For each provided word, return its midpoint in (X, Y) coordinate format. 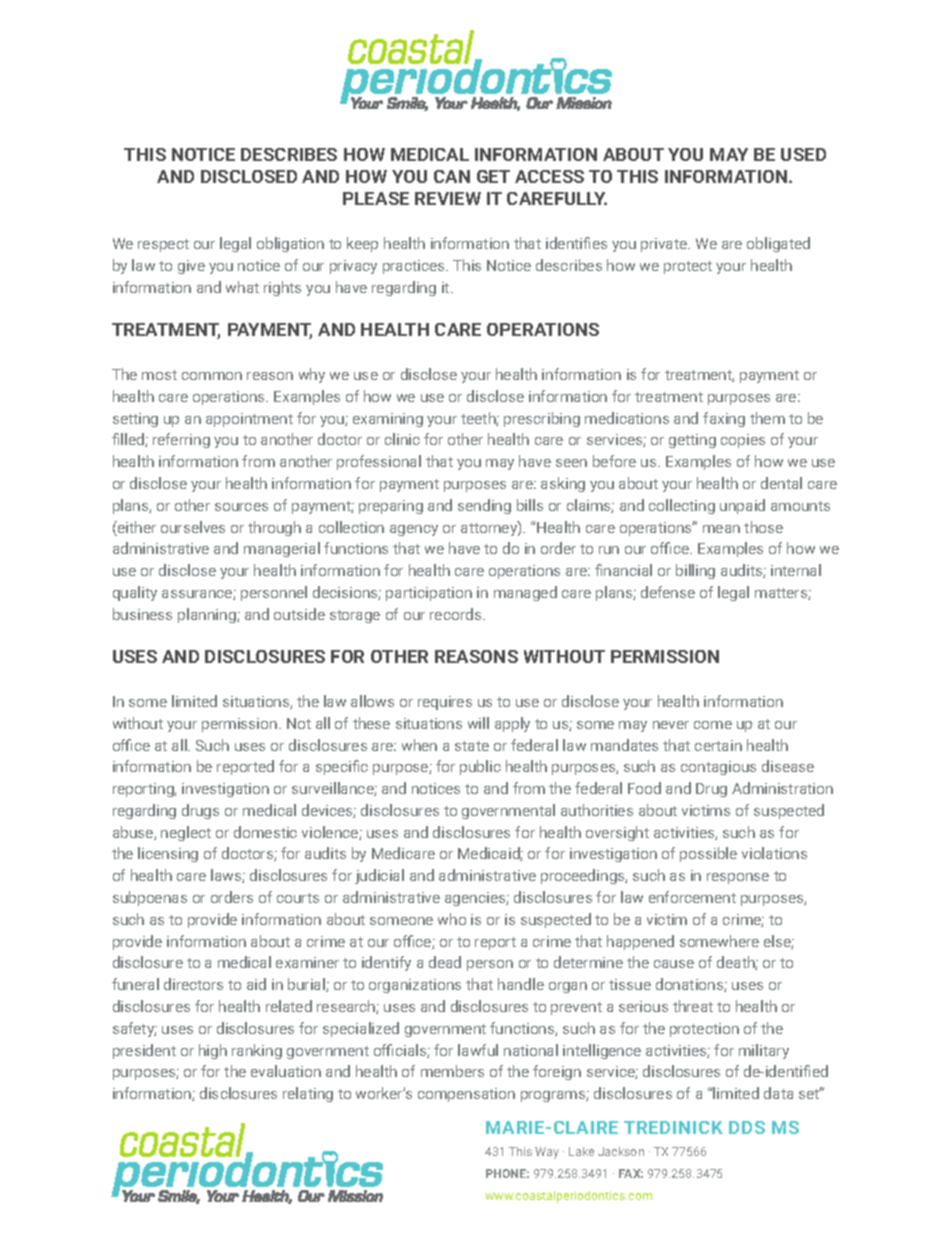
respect (163, 245)
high (213, 1051)
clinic (402, 439)
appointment (249, 420)
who (452, 919)
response (738, 878)
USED (803, 154)
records (457, 614)
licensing (168, 854)
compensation (466, 1095)
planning (208, 615)
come (713, 725)
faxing (724, 419)
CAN (452, 176)
